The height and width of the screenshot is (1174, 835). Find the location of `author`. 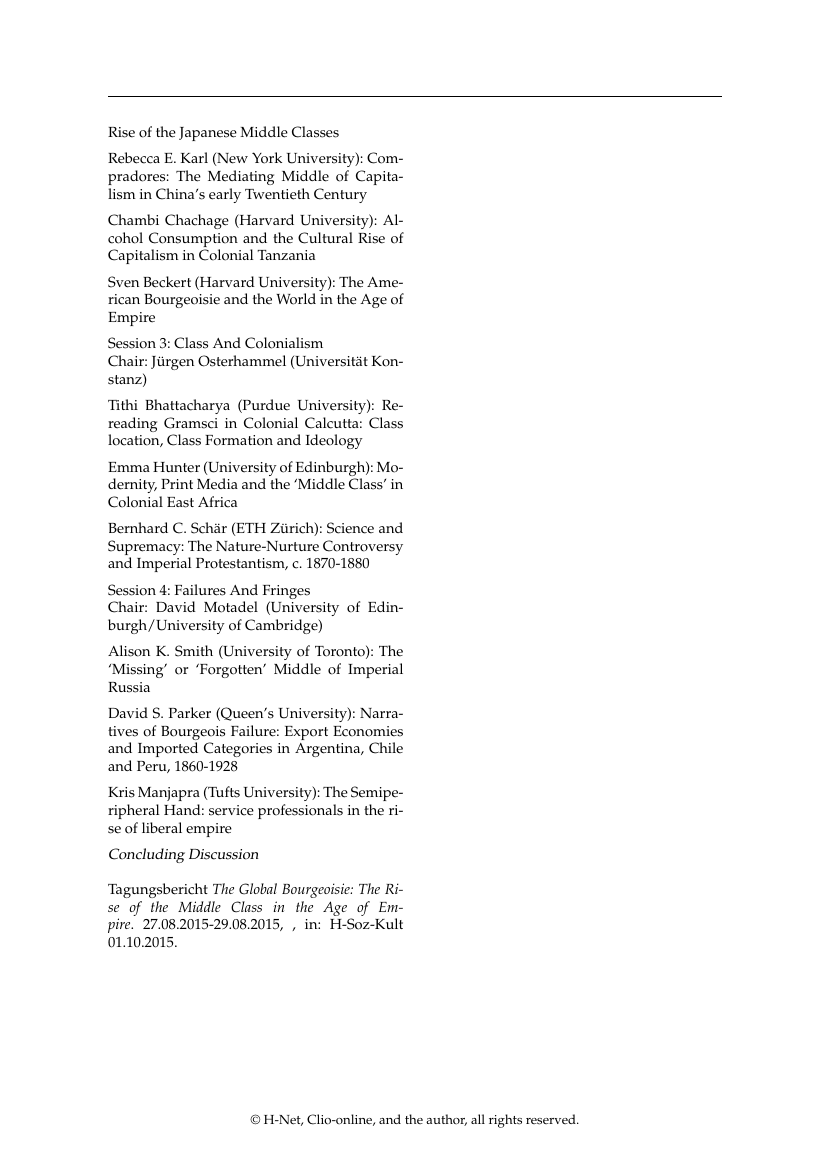

author is located at coordinates (446, 1120).
